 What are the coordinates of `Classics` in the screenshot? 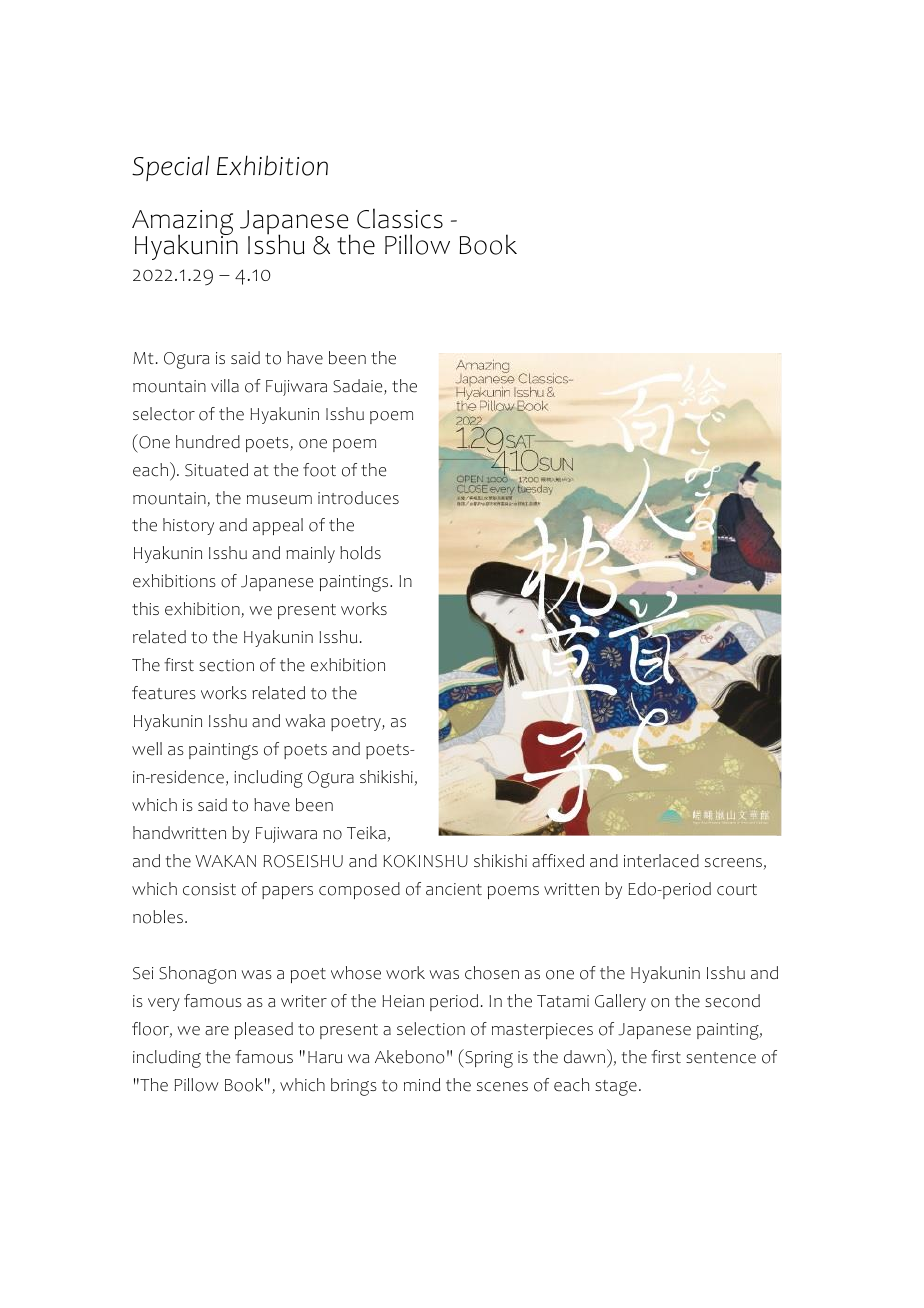 It's located at (400, 218).
